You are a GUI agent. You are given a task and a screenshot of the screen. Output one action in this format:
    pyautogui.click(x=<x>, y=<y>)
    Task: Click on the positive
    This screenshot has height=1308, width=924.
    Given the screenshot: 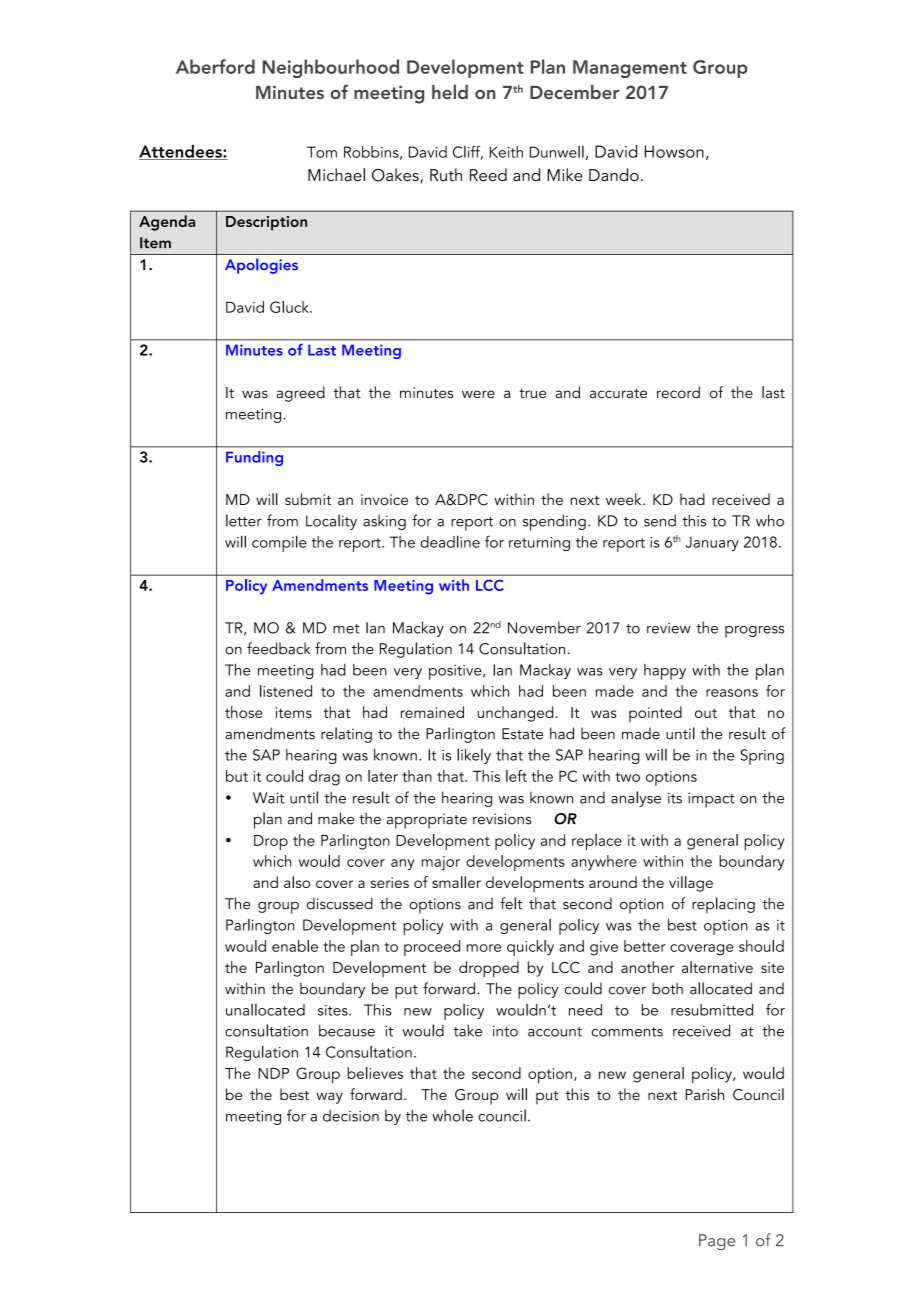 What is the action you would take?
    pyautogui.click(x=456, y=672)
